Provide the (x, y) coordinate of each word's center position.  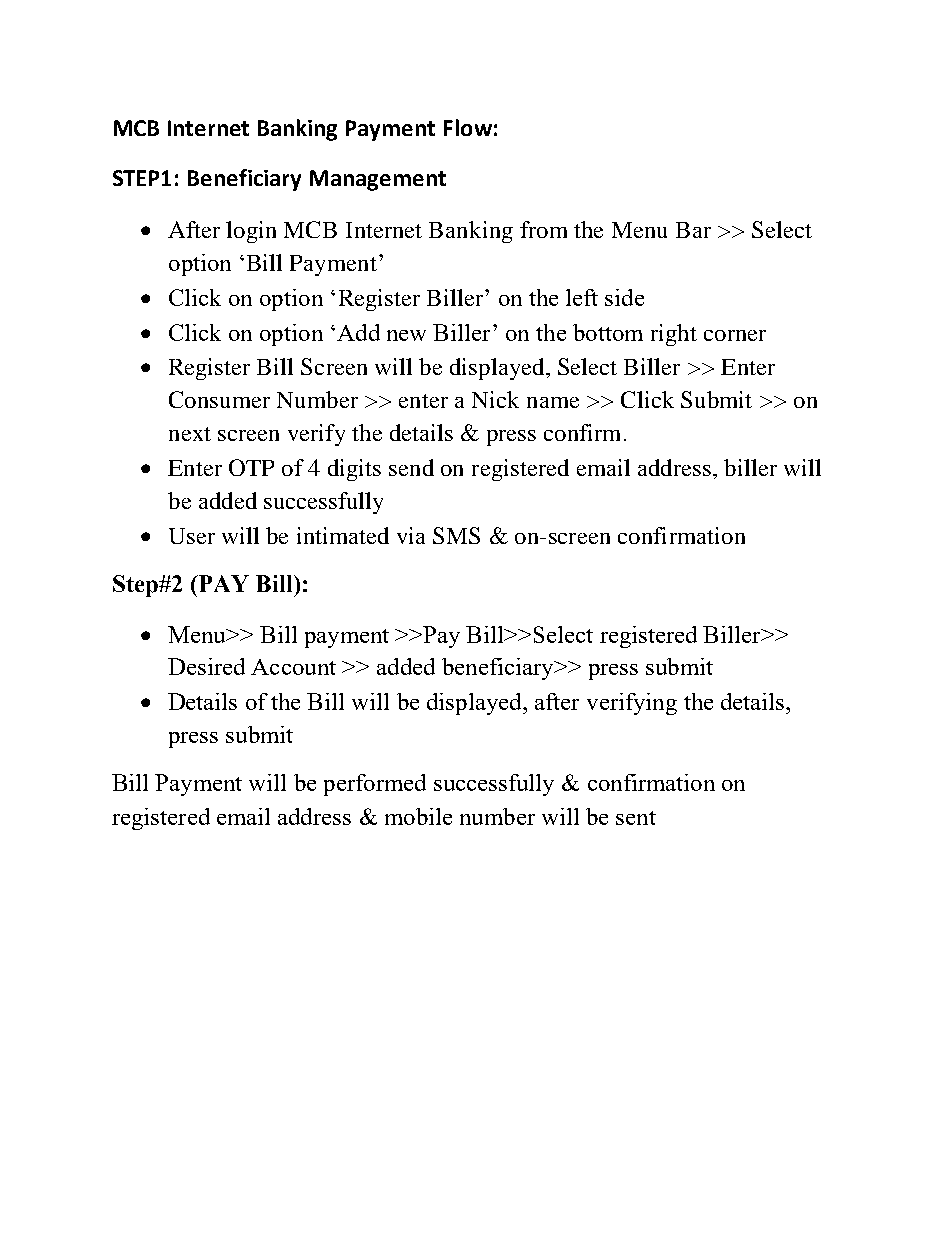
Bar (693, 230)
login (251, 232)
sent (636, 818)
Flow (468, 127)
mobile (418, 816)
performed (375, 785)
